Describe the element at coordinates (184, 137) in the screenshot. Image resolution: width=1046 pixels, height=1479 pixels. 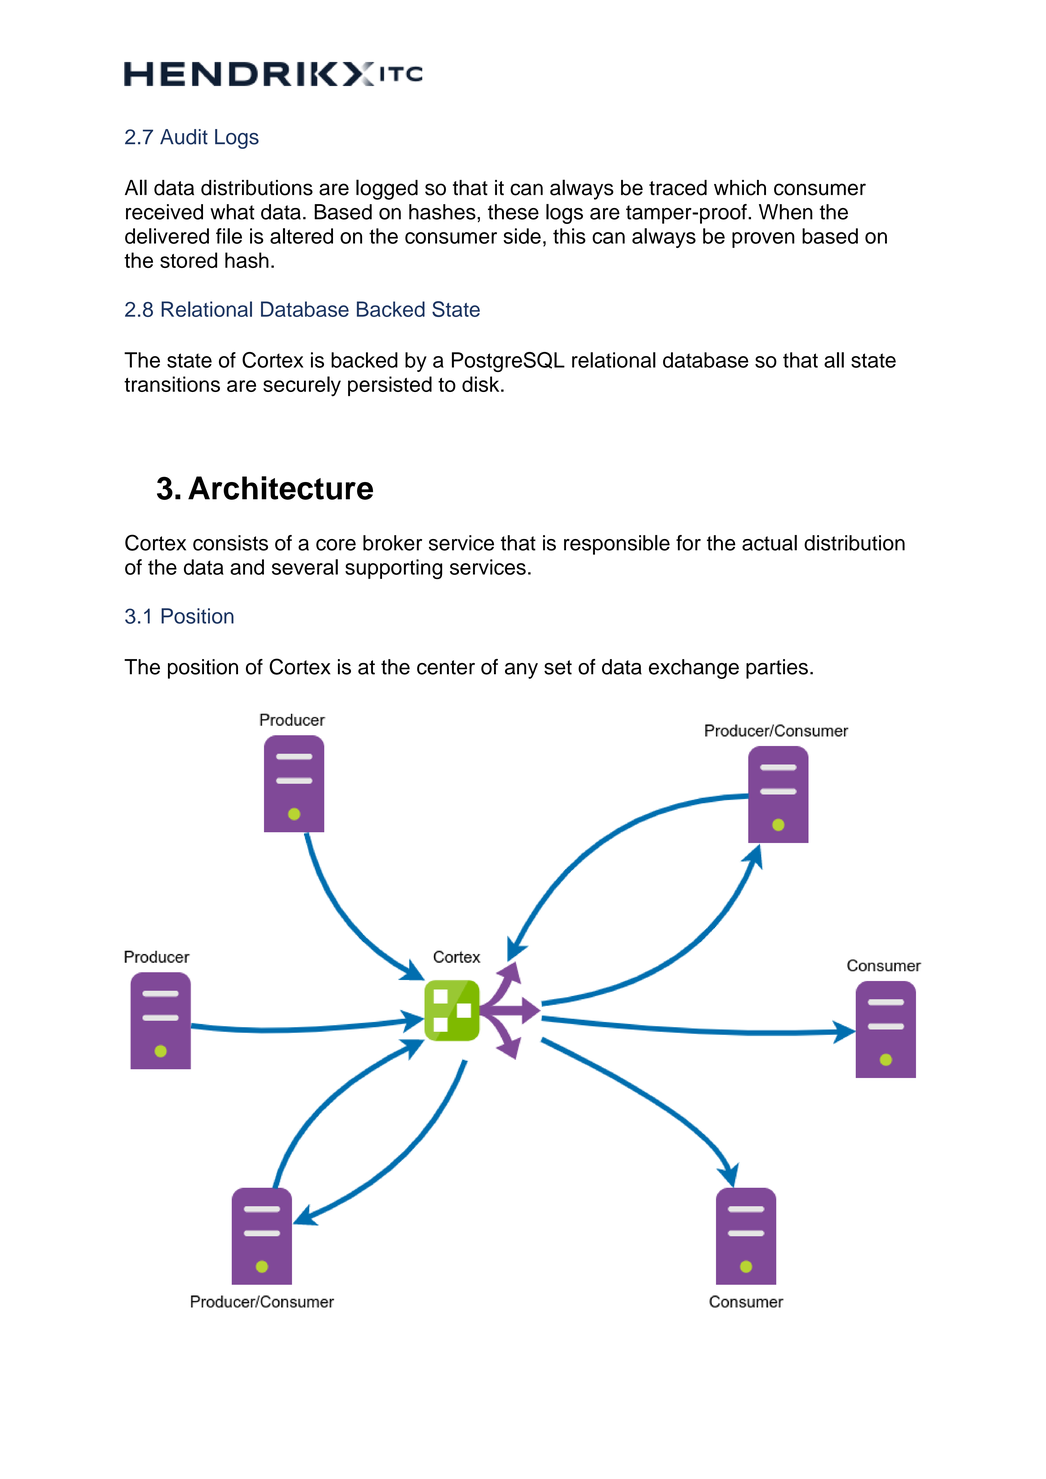
I see `Audit` at that location.
